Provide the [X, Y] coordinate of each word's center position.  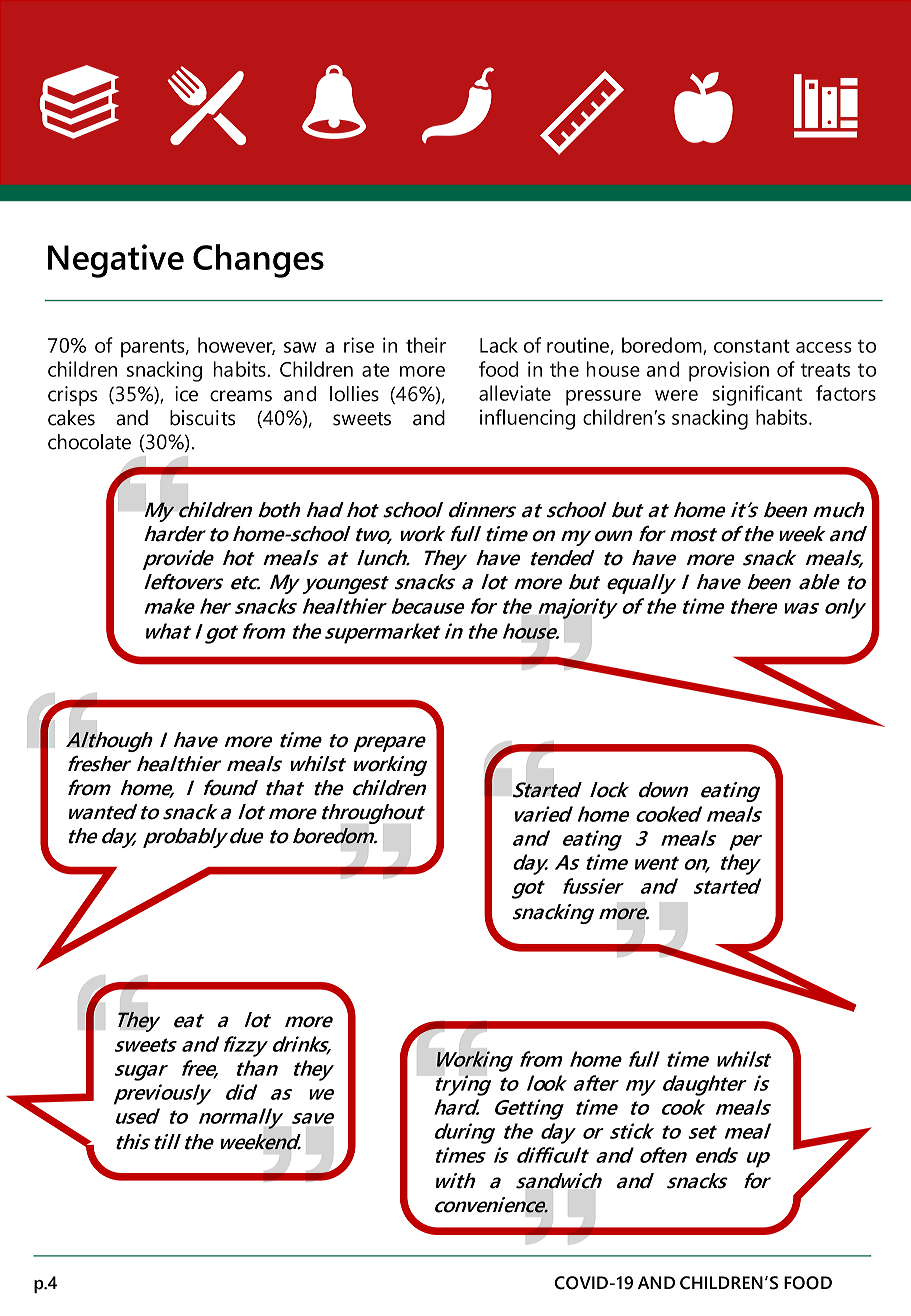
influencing [527, 419]
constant [752, 346]
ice [186, 394]
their [426, 345]
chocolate [89, 442]
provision [729, 371]
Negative [116, 261]
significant [757, 395]
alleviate [515, 393]
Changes [258, 261]
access [824, 347]
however [236, 346]
